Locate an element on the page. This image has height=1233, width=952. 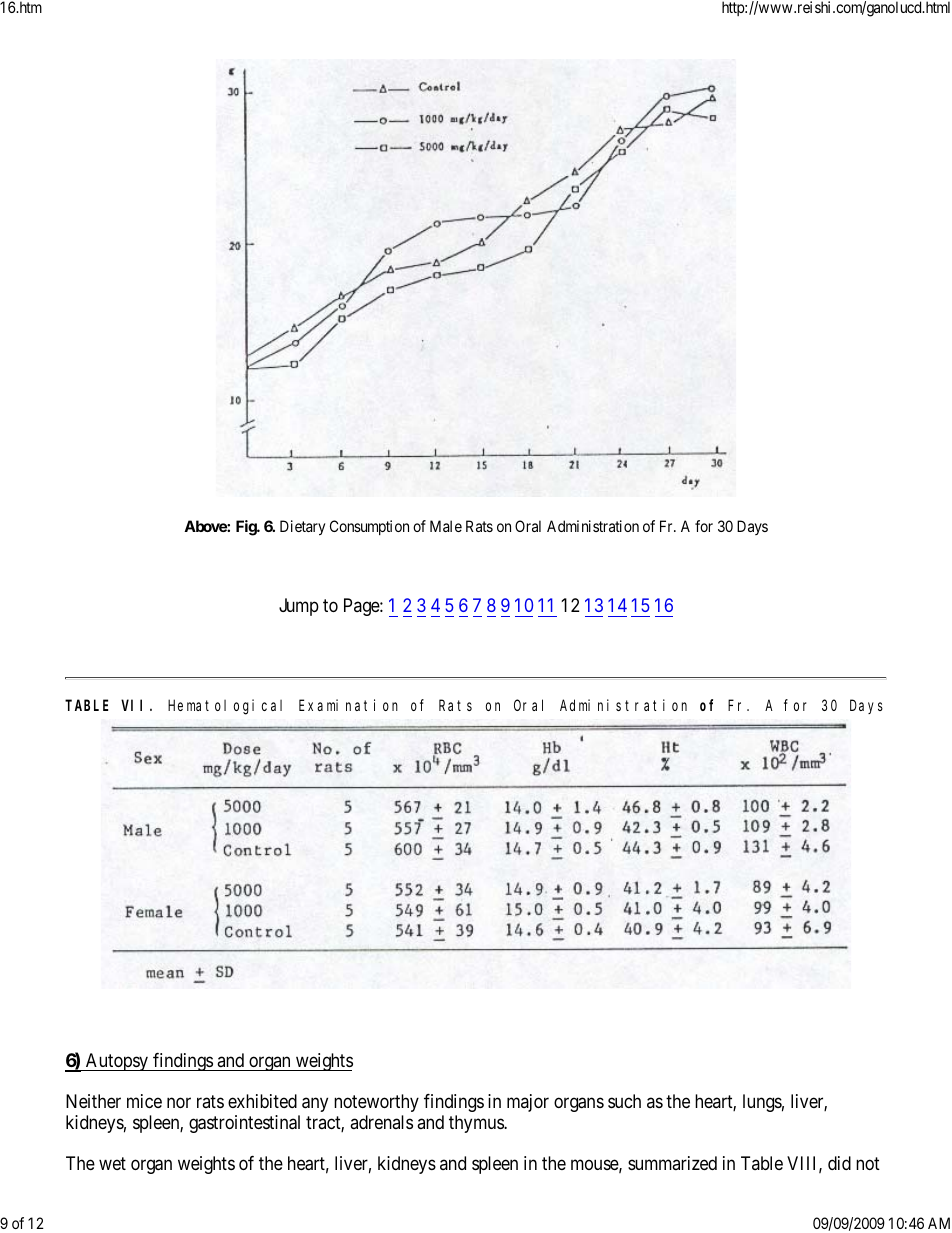
nor is located at coordinates (179, 1102).
